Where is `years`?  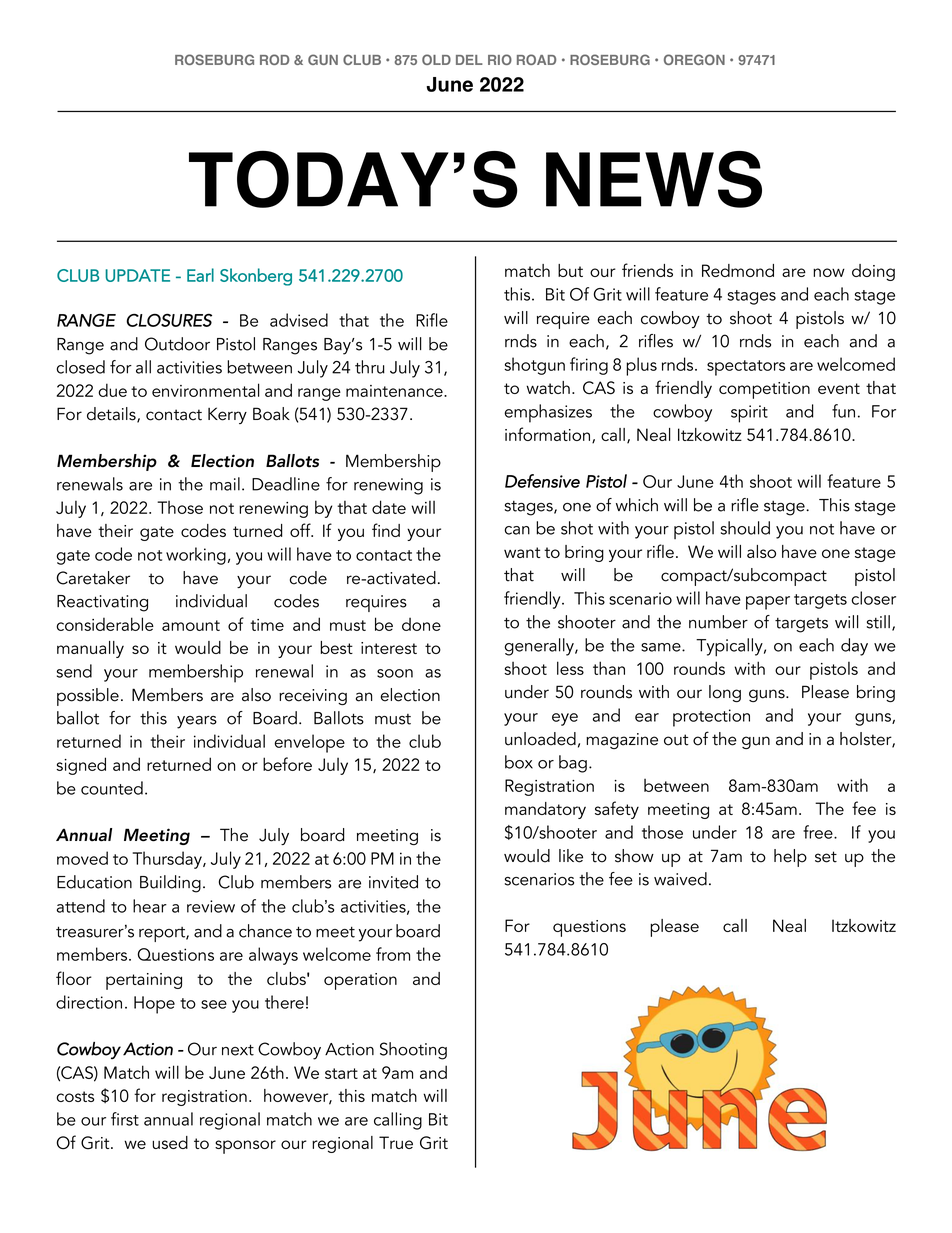 years is located at coordinates (197, 722).
